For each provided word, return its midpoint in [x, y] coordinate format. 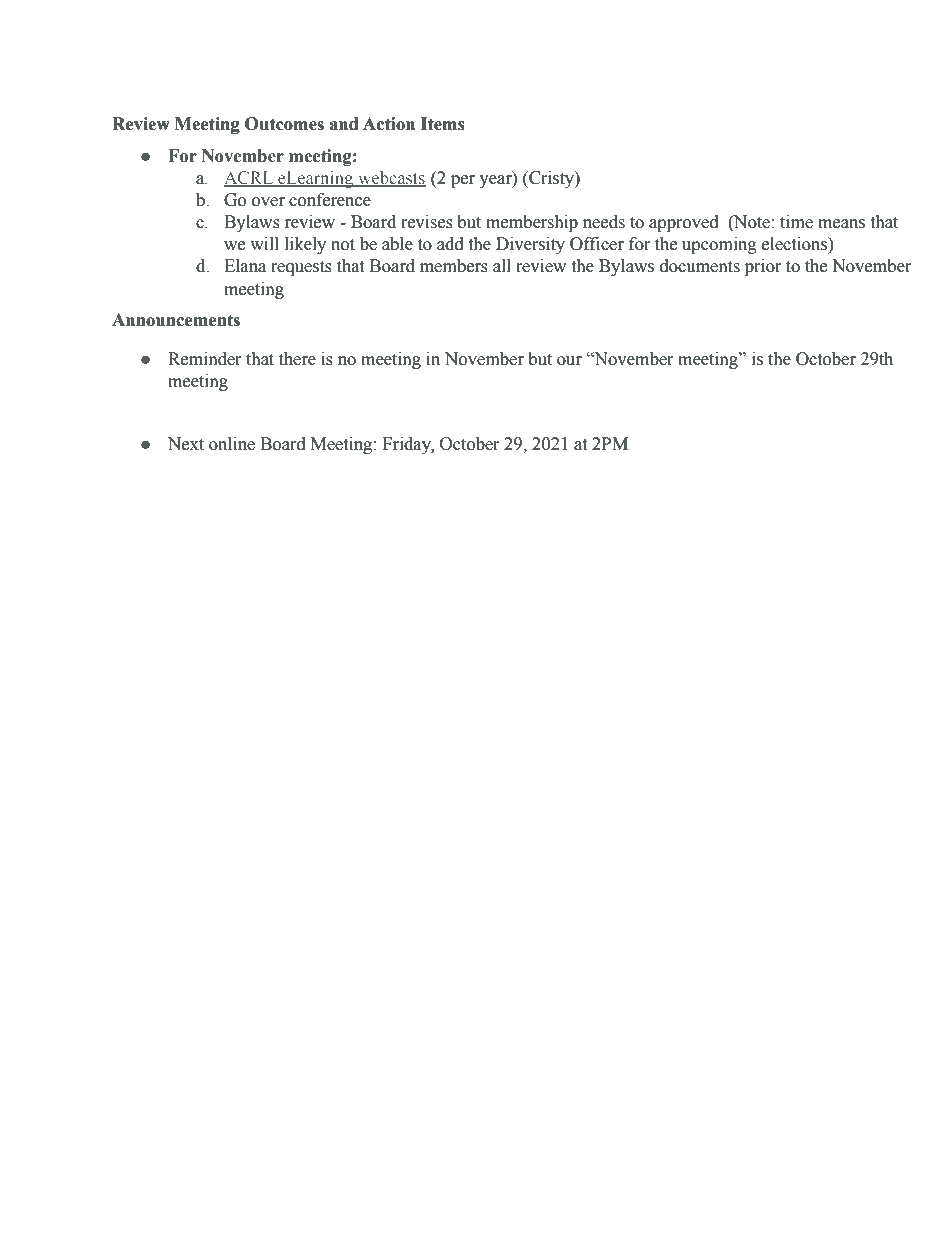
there [297, 359]
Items [443, 124]
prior [763, 267]
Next [186, 444]
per [463, 181]
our [569, 361]
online [232, 444]
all [502, 266]
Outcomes [284, 124]
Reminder [205, 359]
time [796, 222]
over [268, 202]
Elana [245, 266]
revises [427, 222]
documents [700, 266]
